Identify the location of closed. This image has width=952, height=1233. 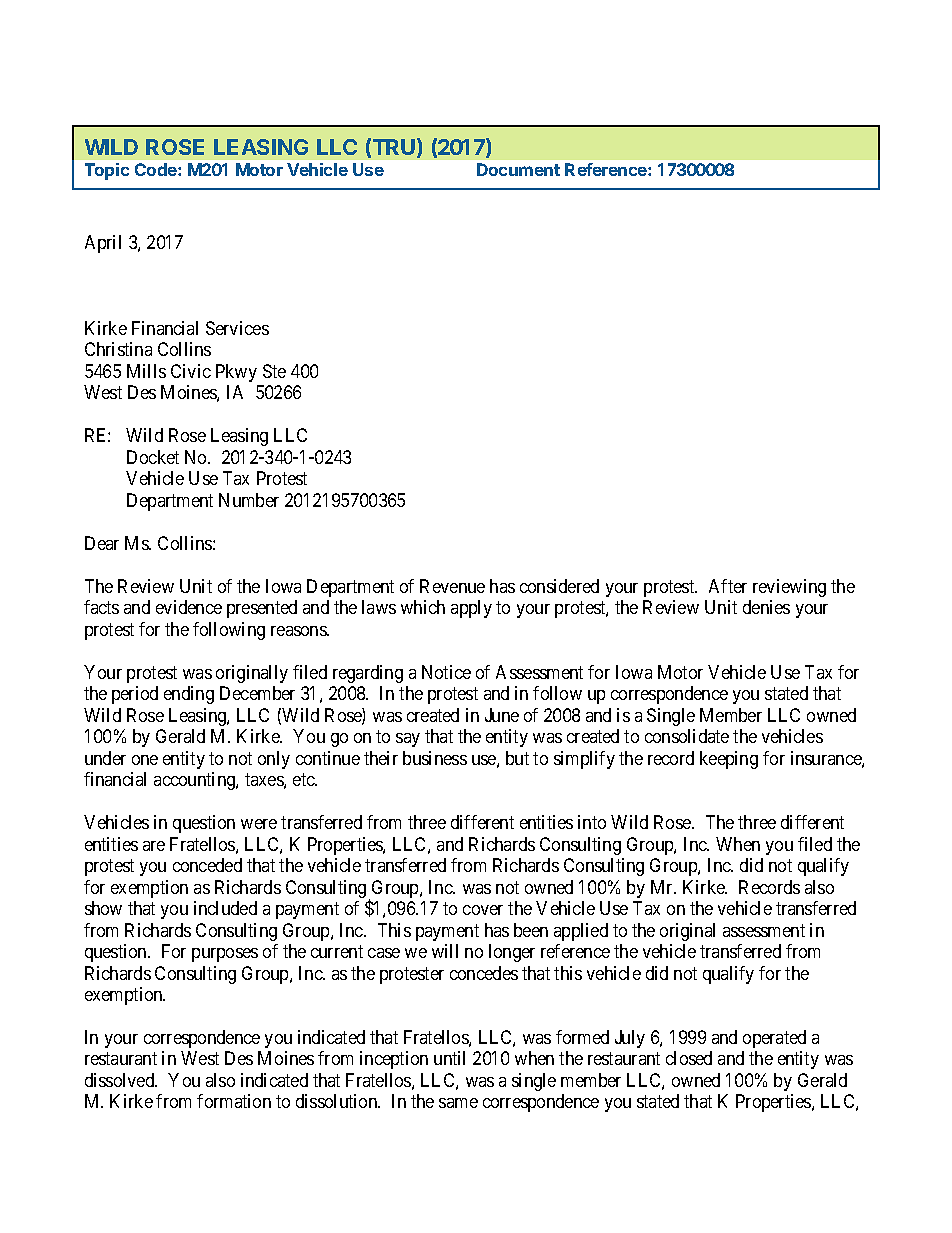
(689, 1058).
